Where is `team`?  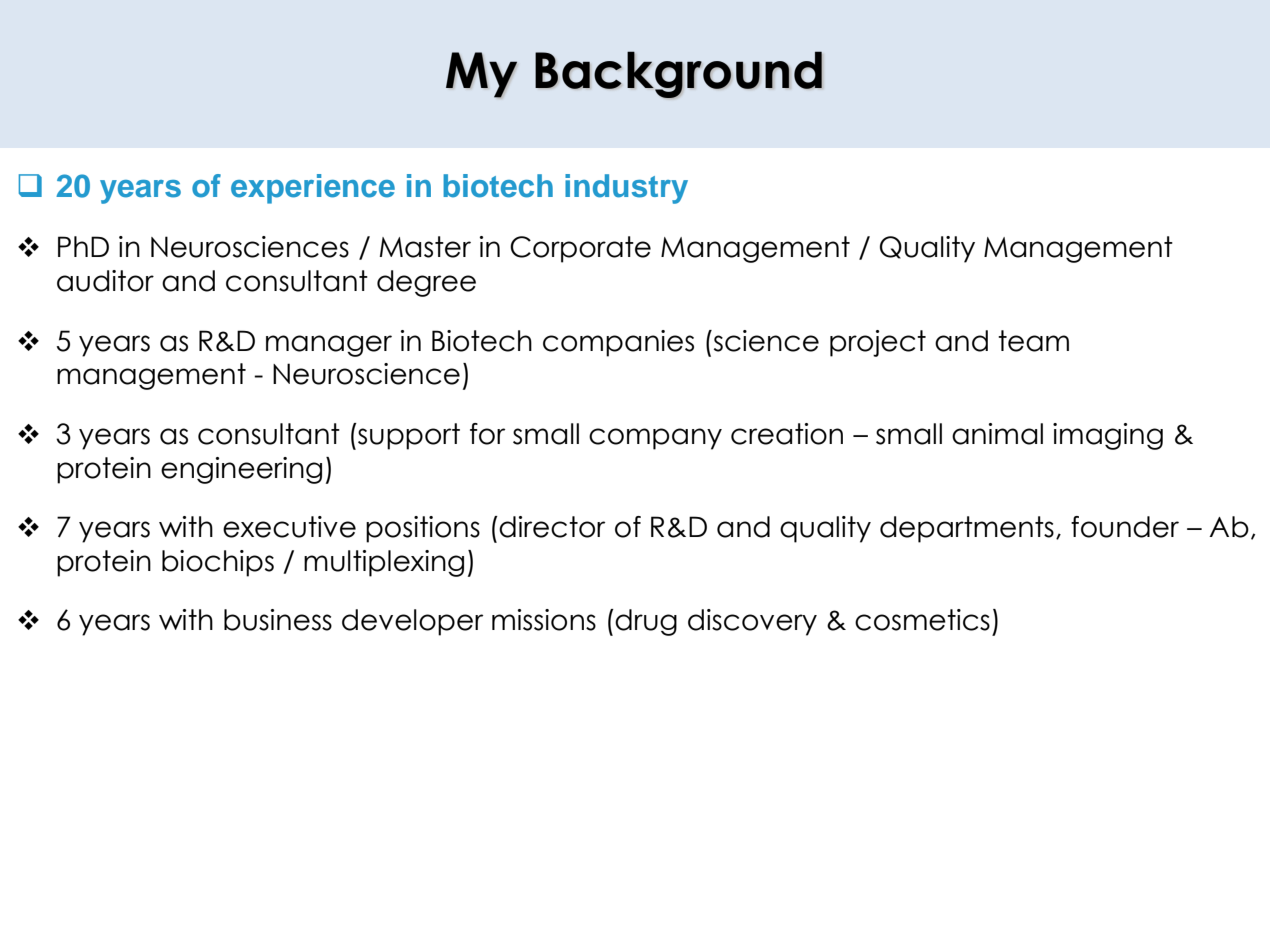 team is located at coordinates (1033, 341).
